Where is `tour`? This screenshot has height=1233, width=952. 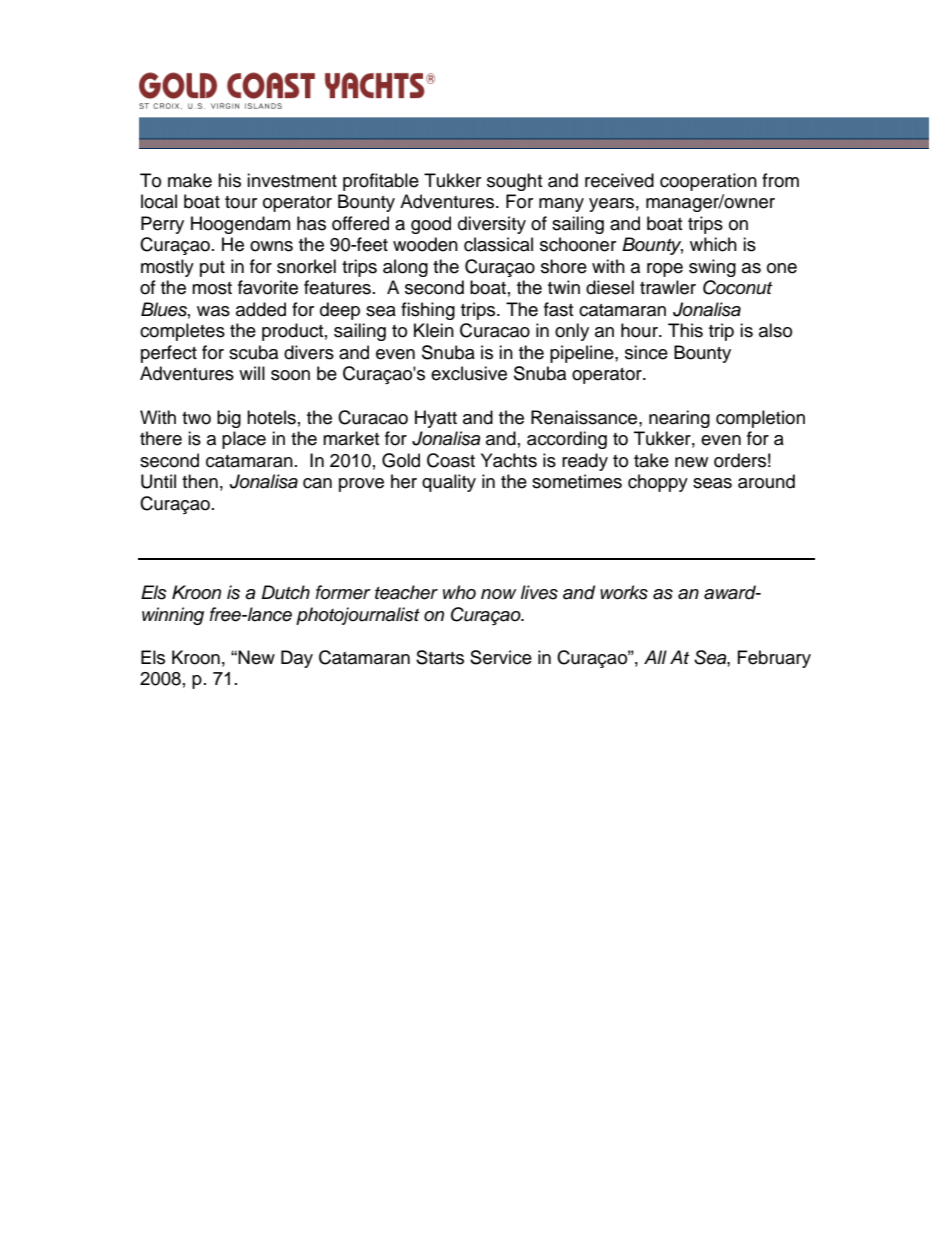
tour is located at coordinates (241, 202).
